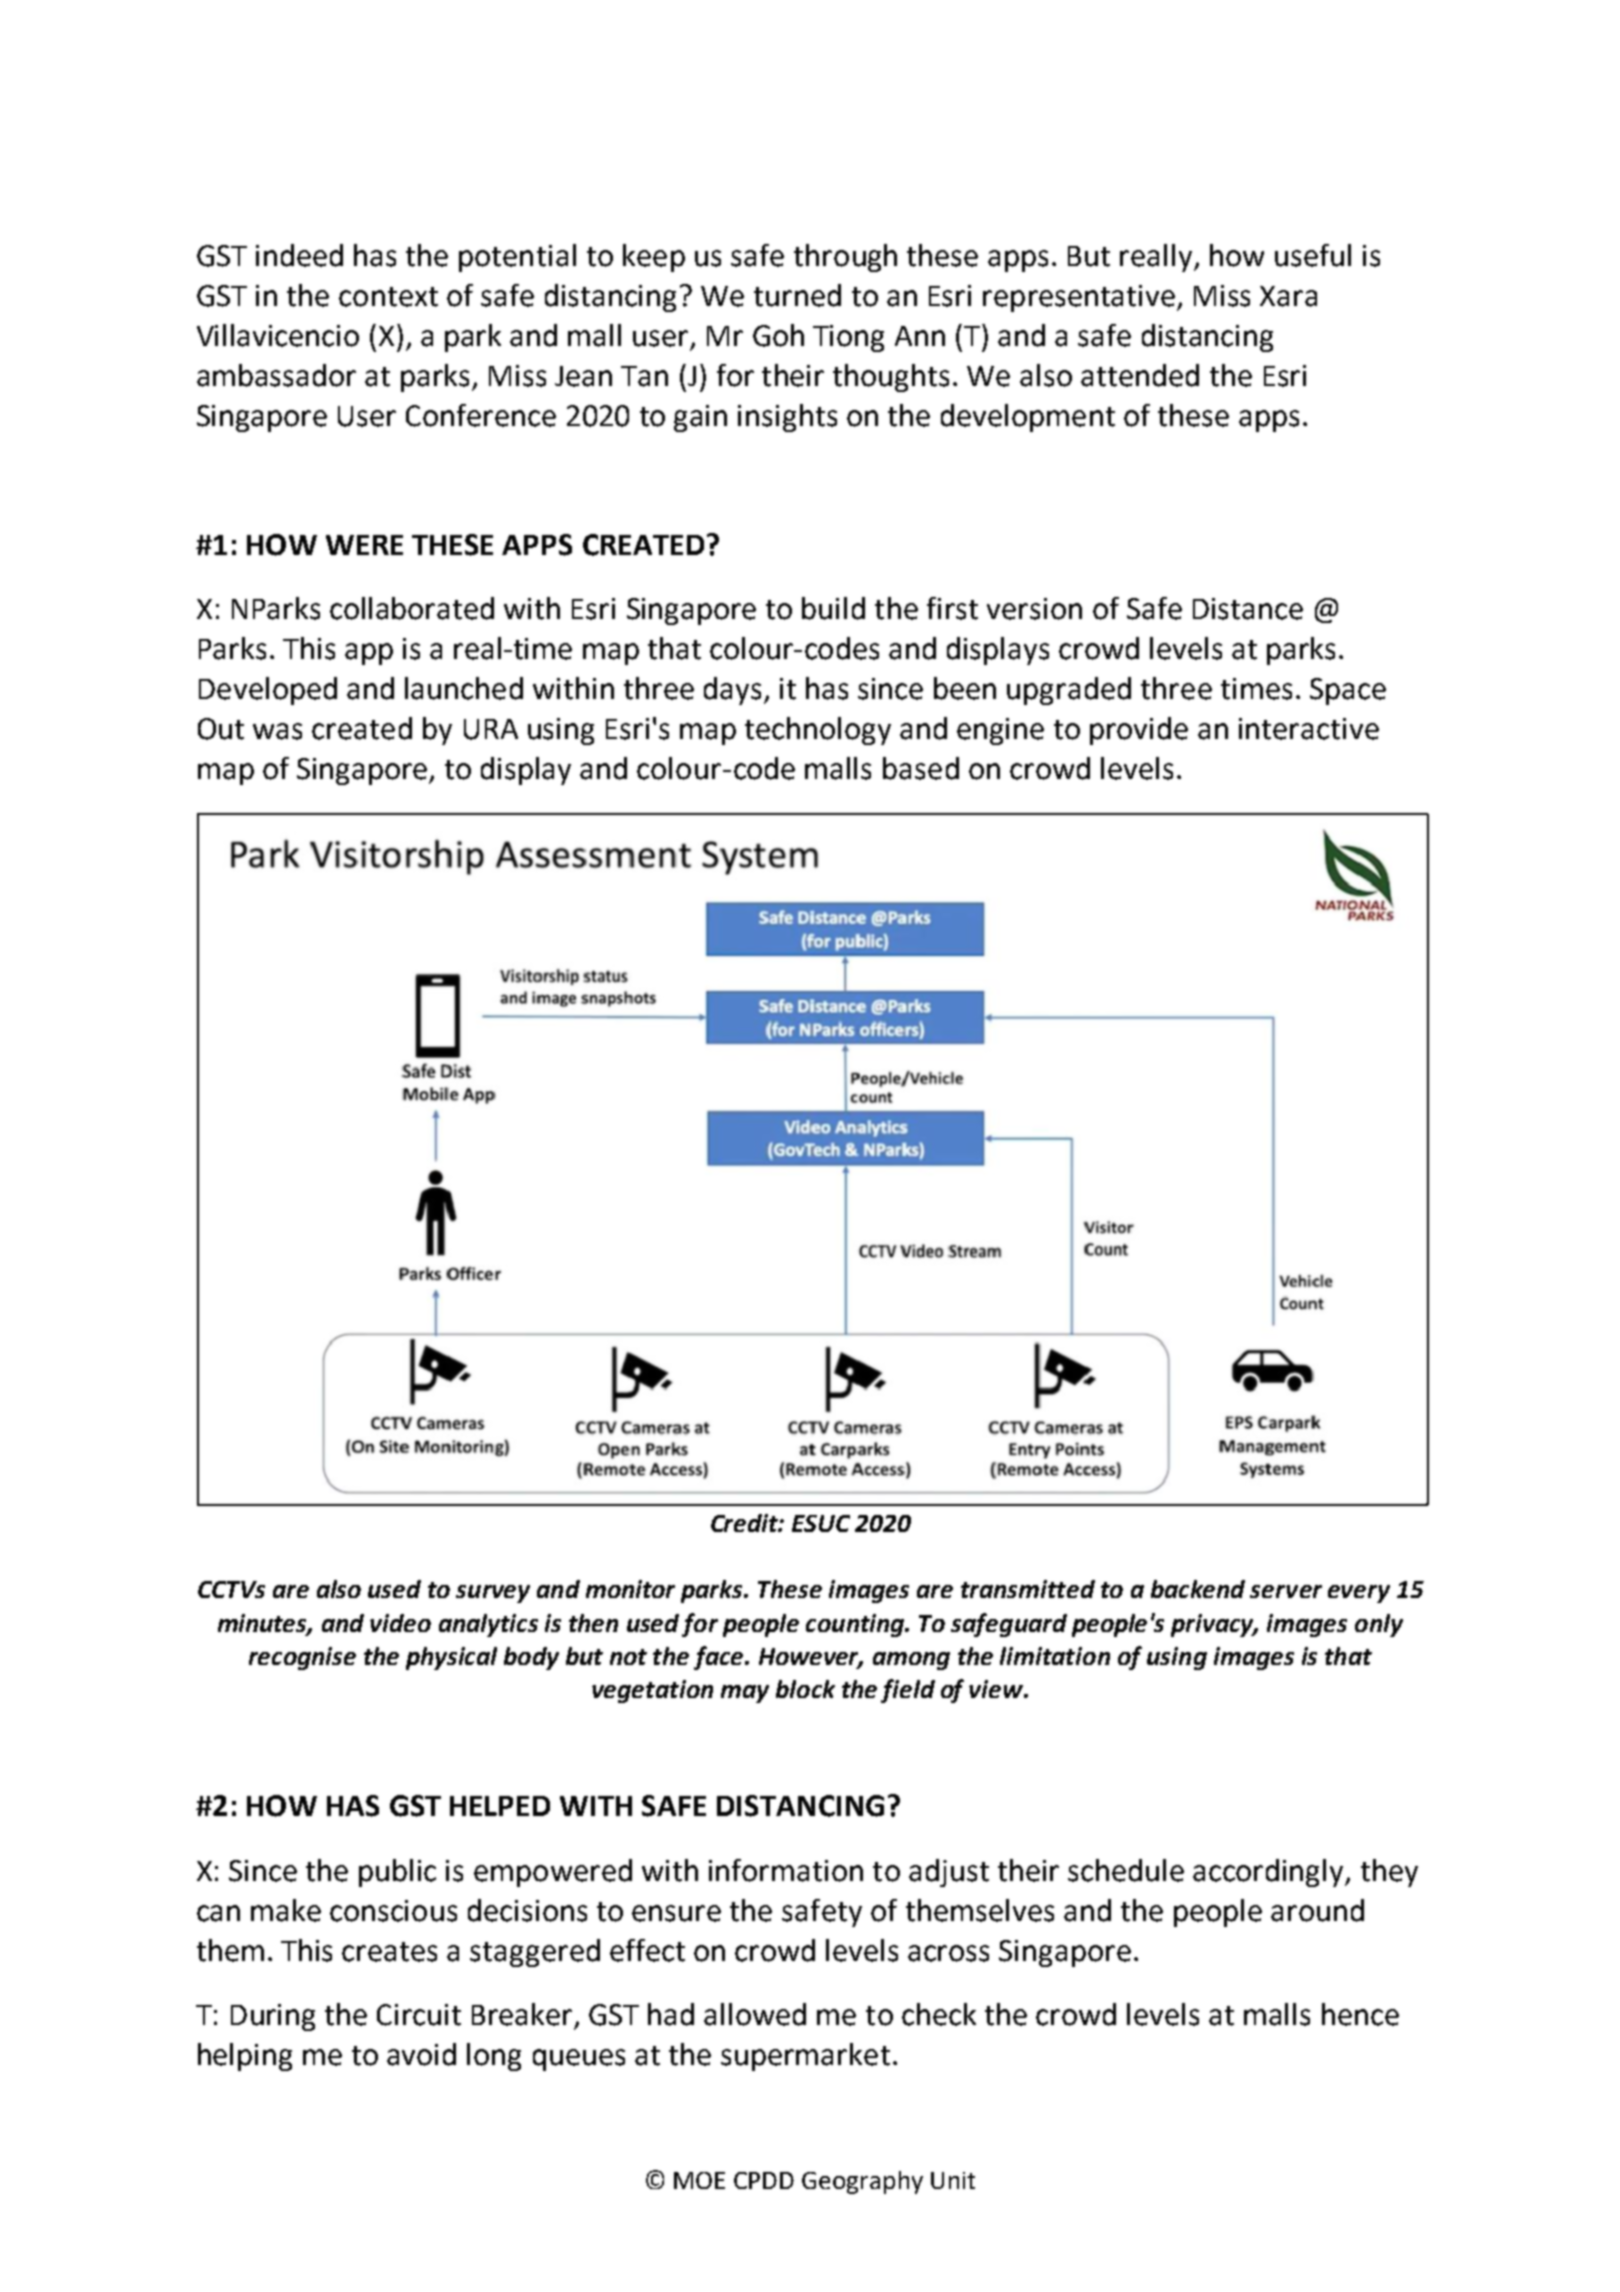 The image size is (1620, 2292). What do you see at coordinates (388, 297) in the screenshot?
I see `context` at bounding box center [388, 297].
